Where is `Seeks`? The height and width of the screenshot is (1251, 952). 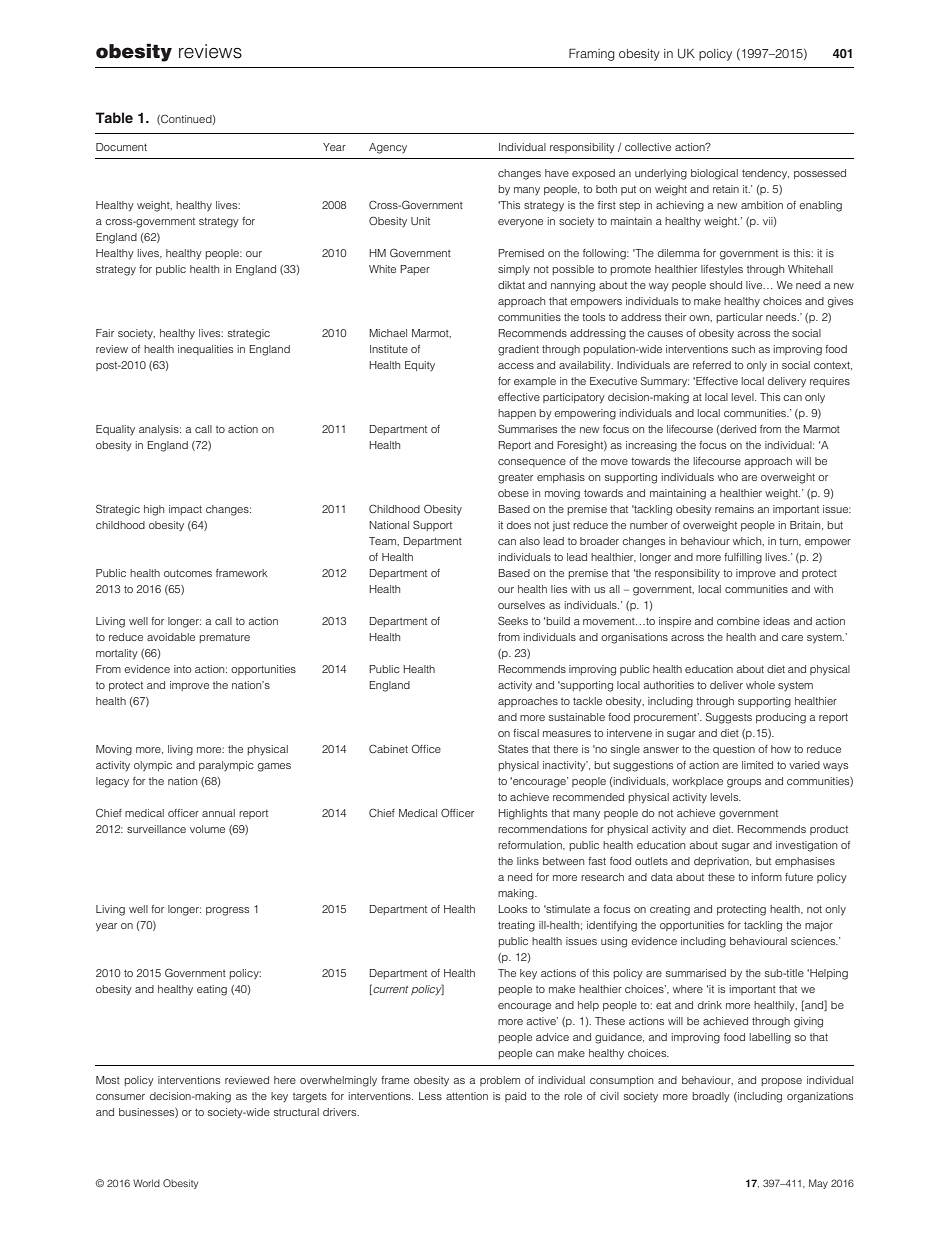
Seeks is located at coordinates (513, 620).
